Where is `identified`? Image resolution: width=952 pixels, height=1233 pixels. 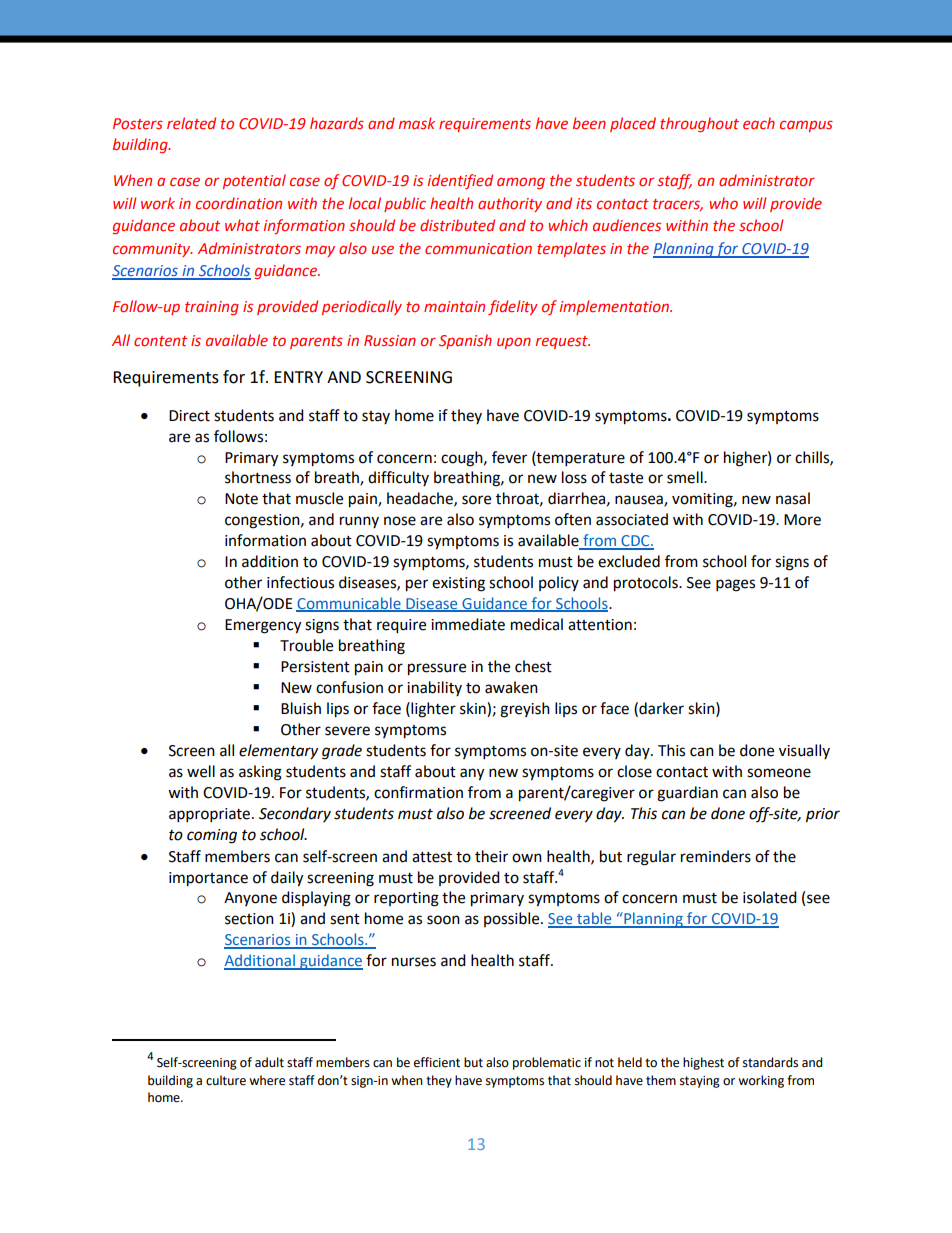 identified is located at coordinates (460, 181).
